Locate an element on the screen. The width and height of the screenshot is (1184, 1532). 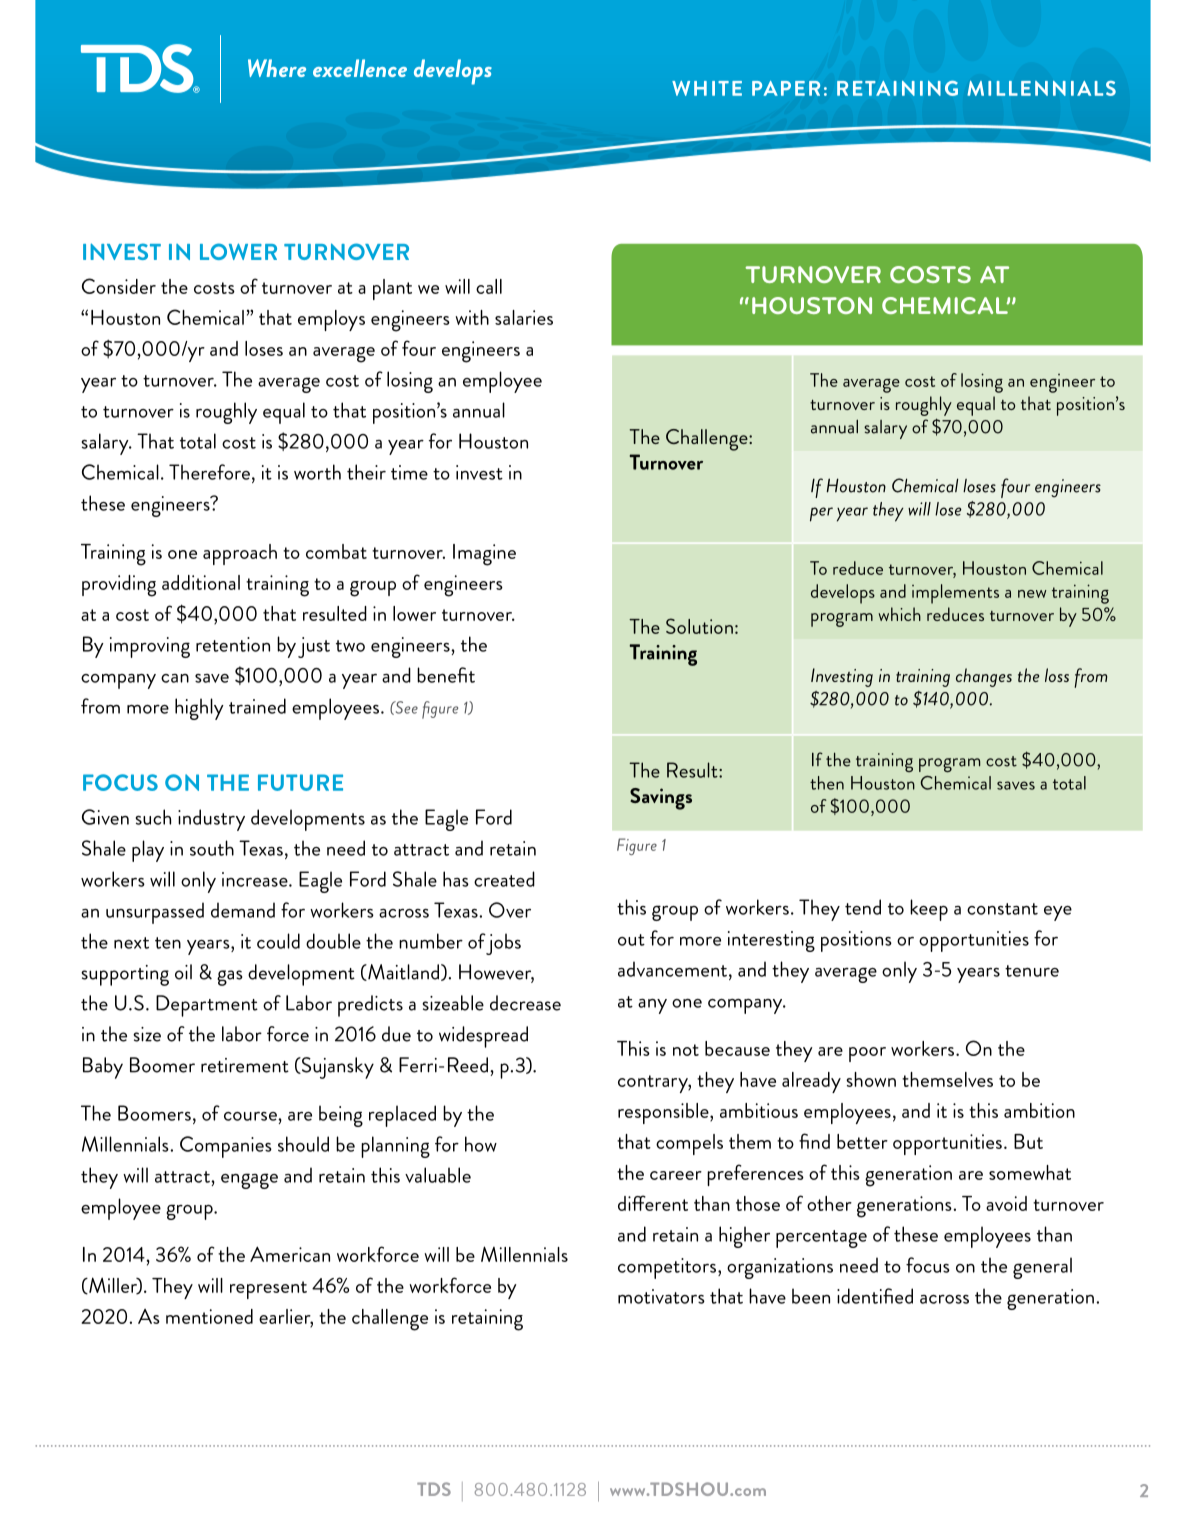
keep is located at coordinates (929, 910).
